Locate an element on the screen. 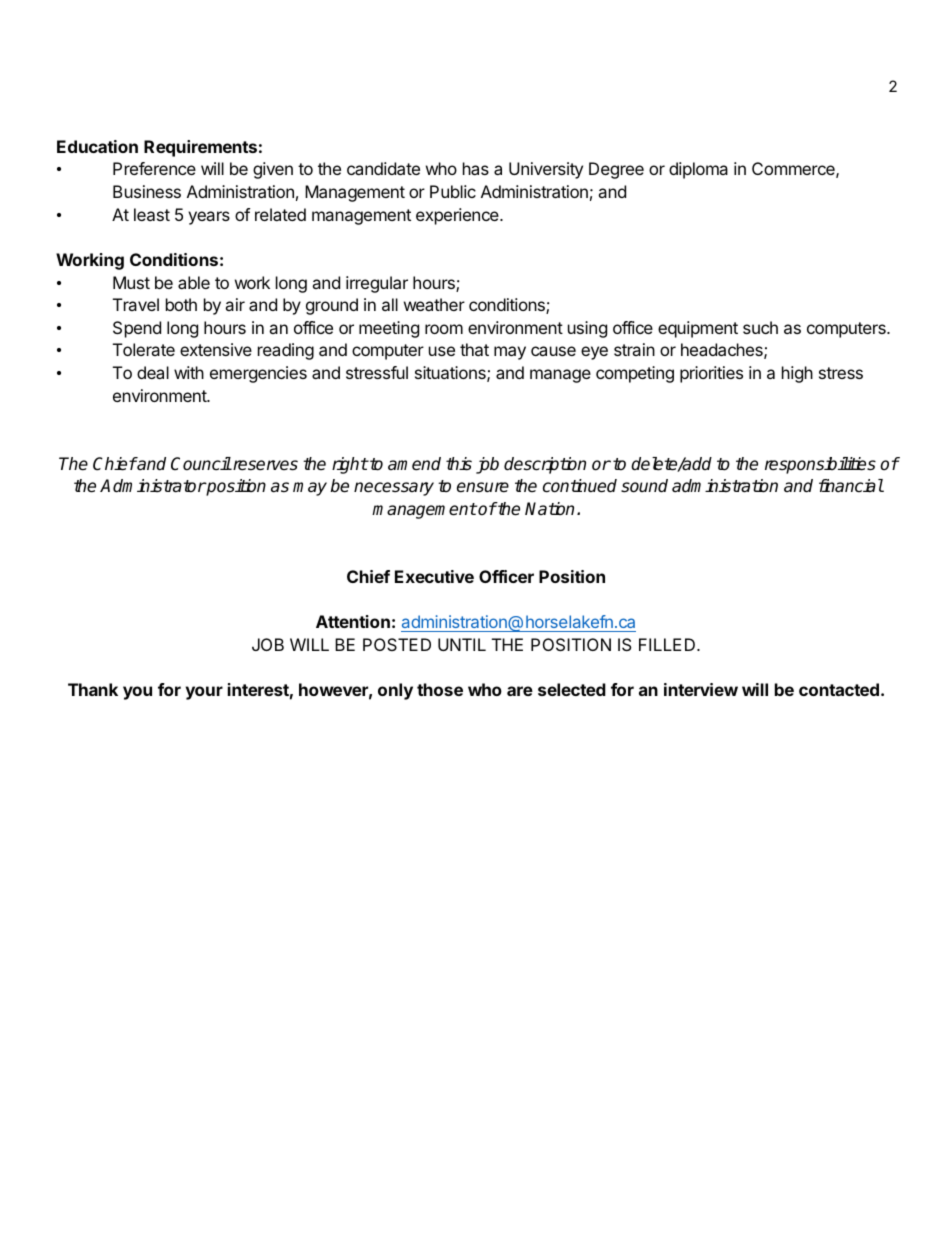 The height and width of the screenshot is (1233, 952). those is located at coordinates (440, 689).
